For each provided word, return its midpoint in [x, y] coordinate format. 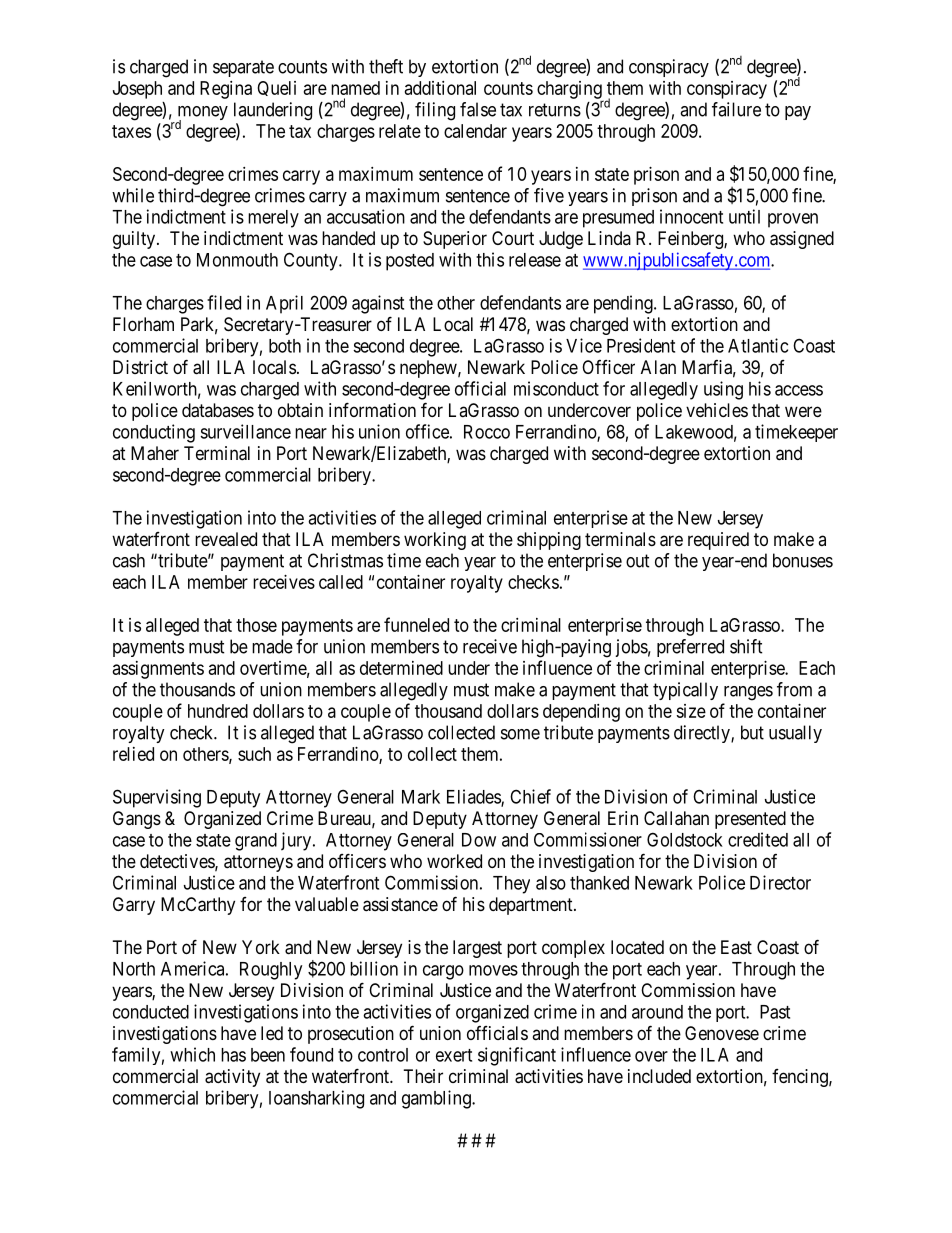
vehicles [717, 410]
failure [736, 109]
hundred [218, 711]
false [478, 109]
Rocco [487, 432]
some [520, 734]
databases [218, 410]
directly [703, 734]
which [192, 1054]
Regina [226, 90]
